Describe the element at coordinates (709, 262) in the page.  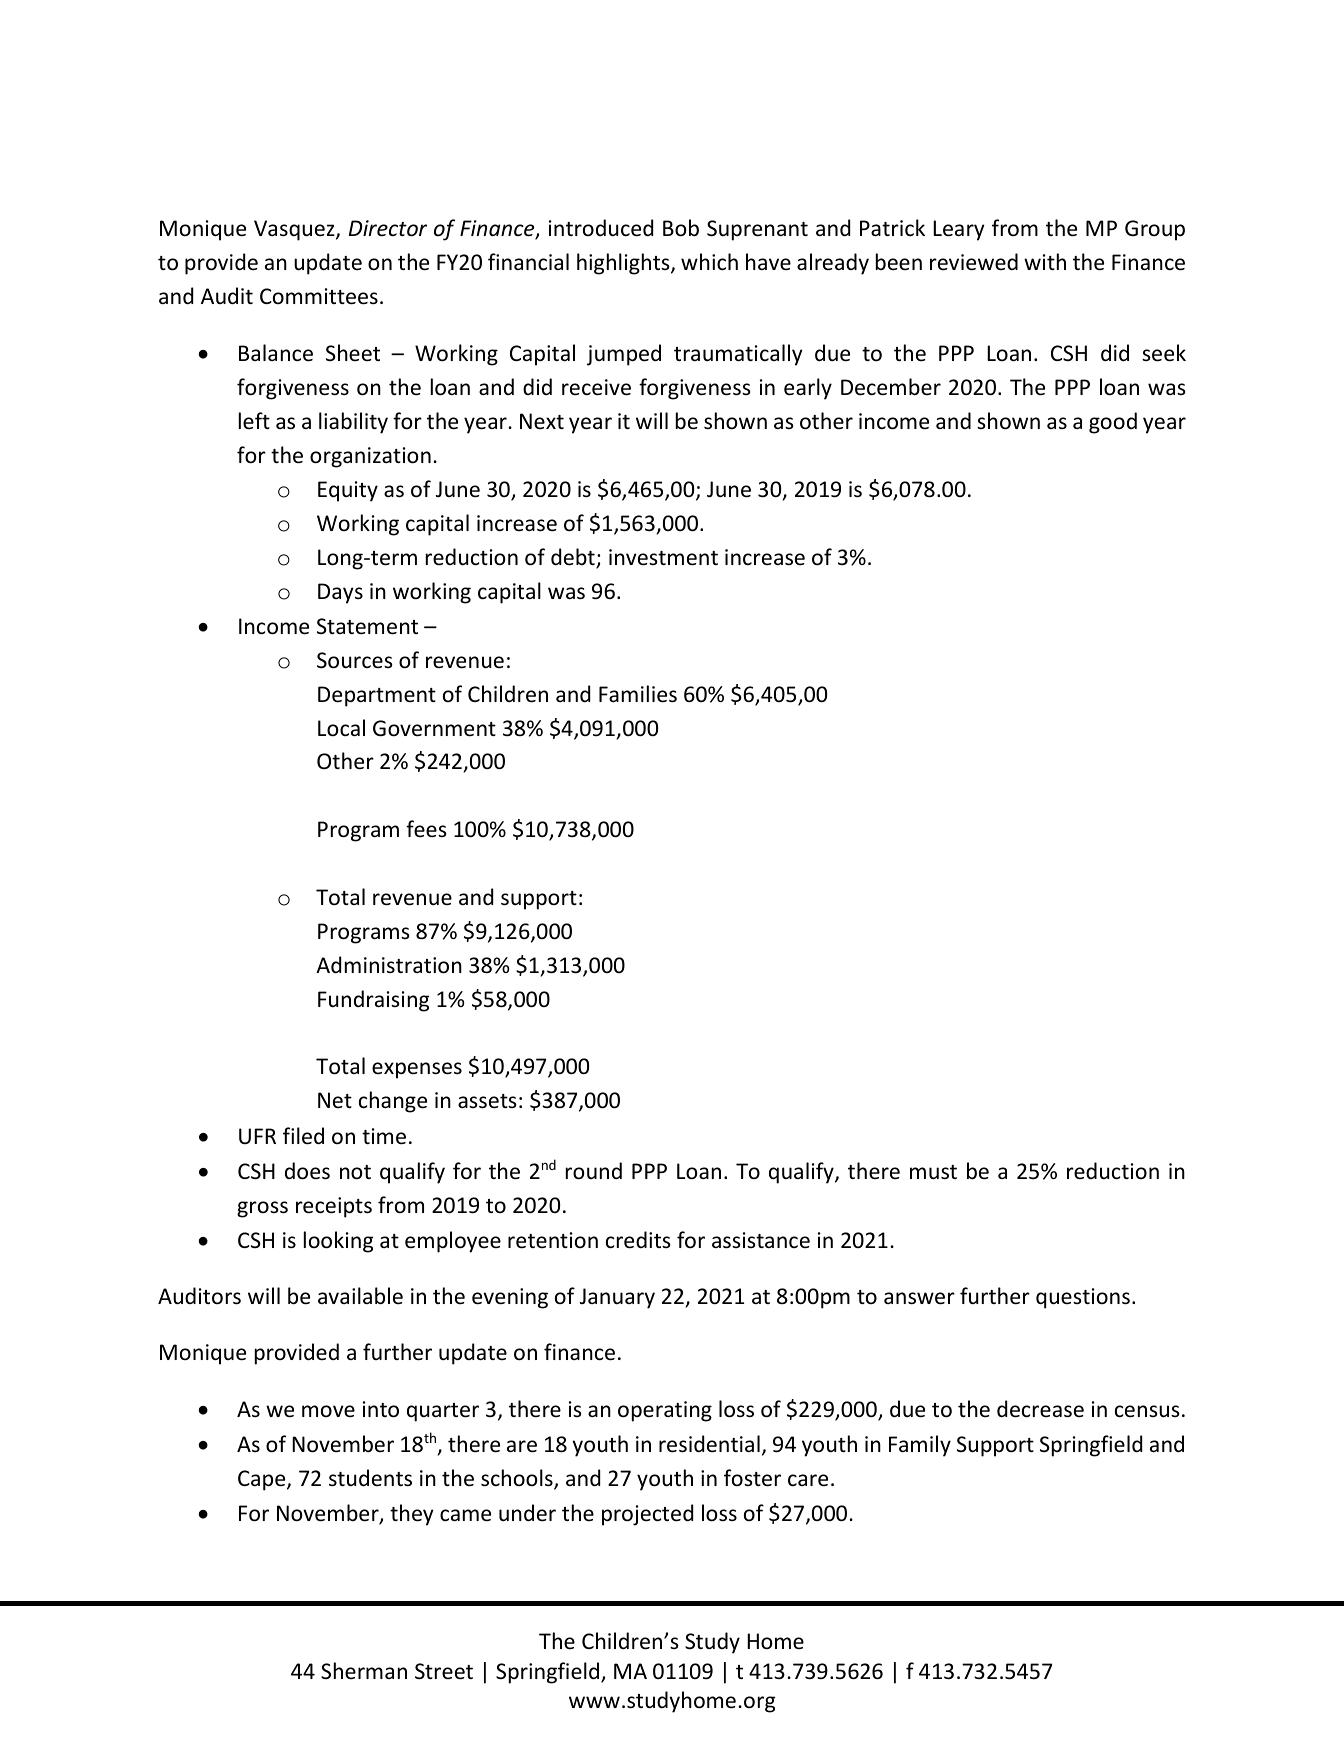
I see `which` at that location.
